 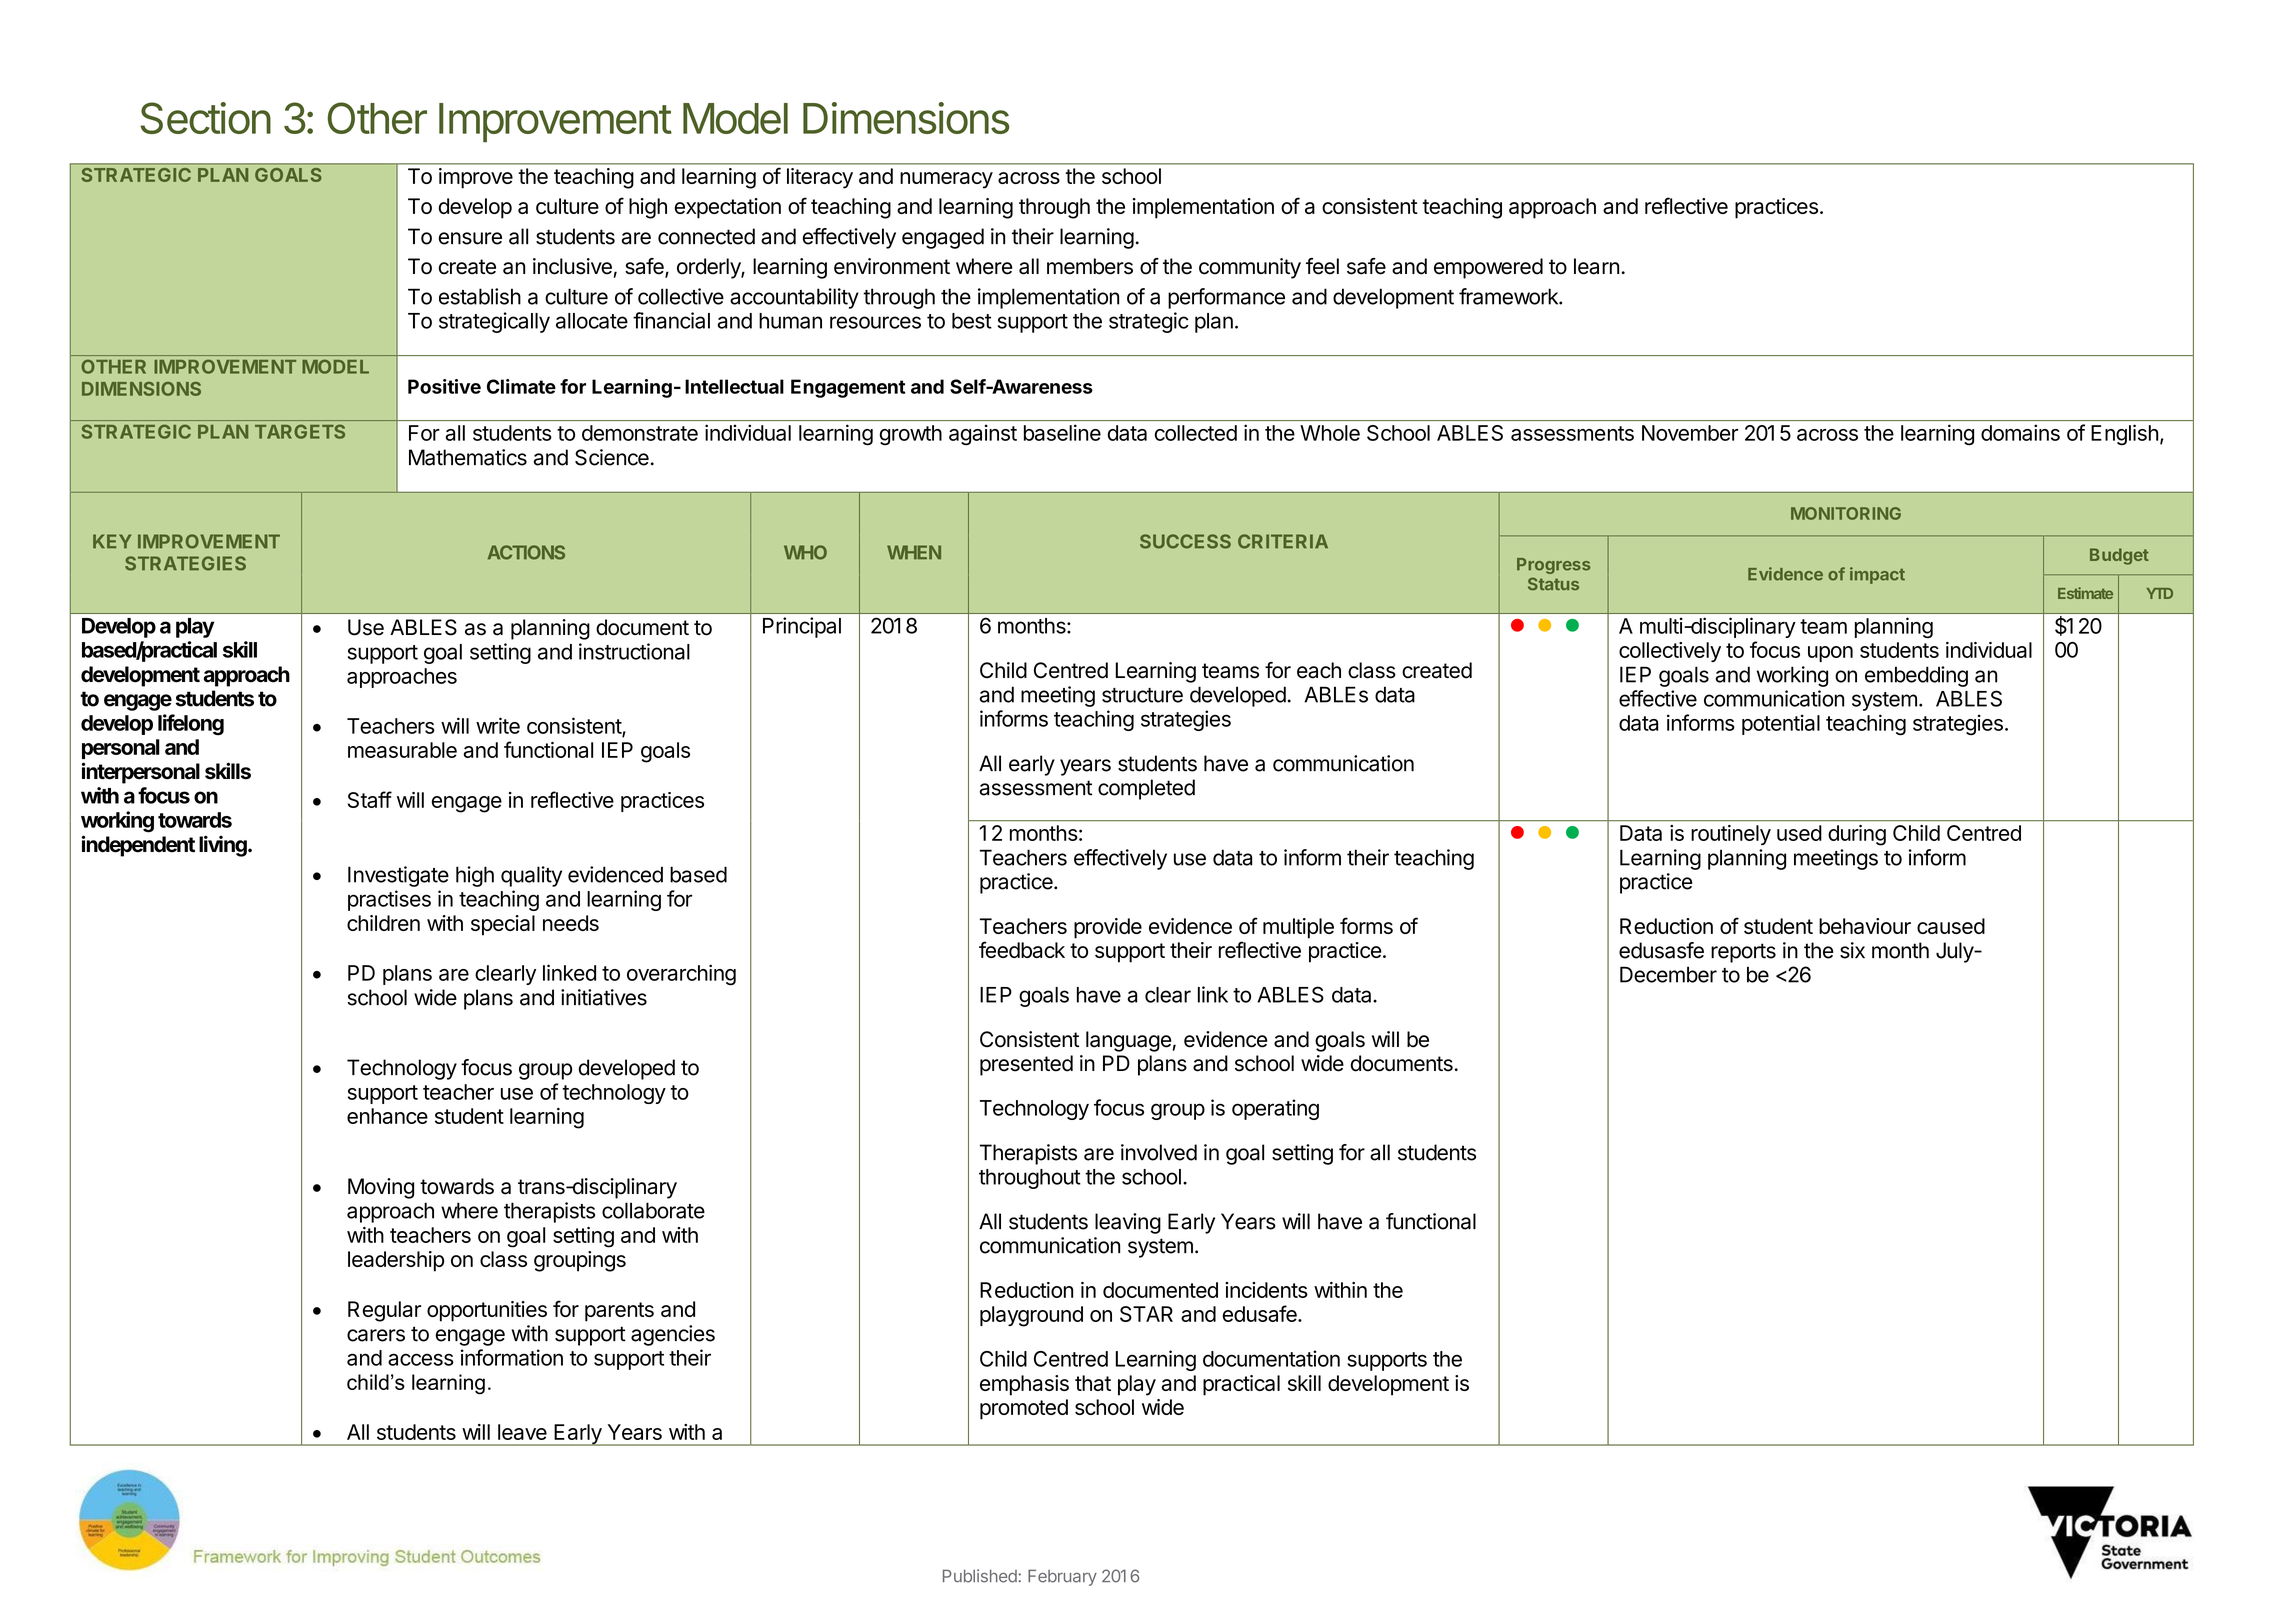 What do you see at coordinates (1488, 268) in the screenshot?
I see `empowered` at bounding box center [1488, 268].
